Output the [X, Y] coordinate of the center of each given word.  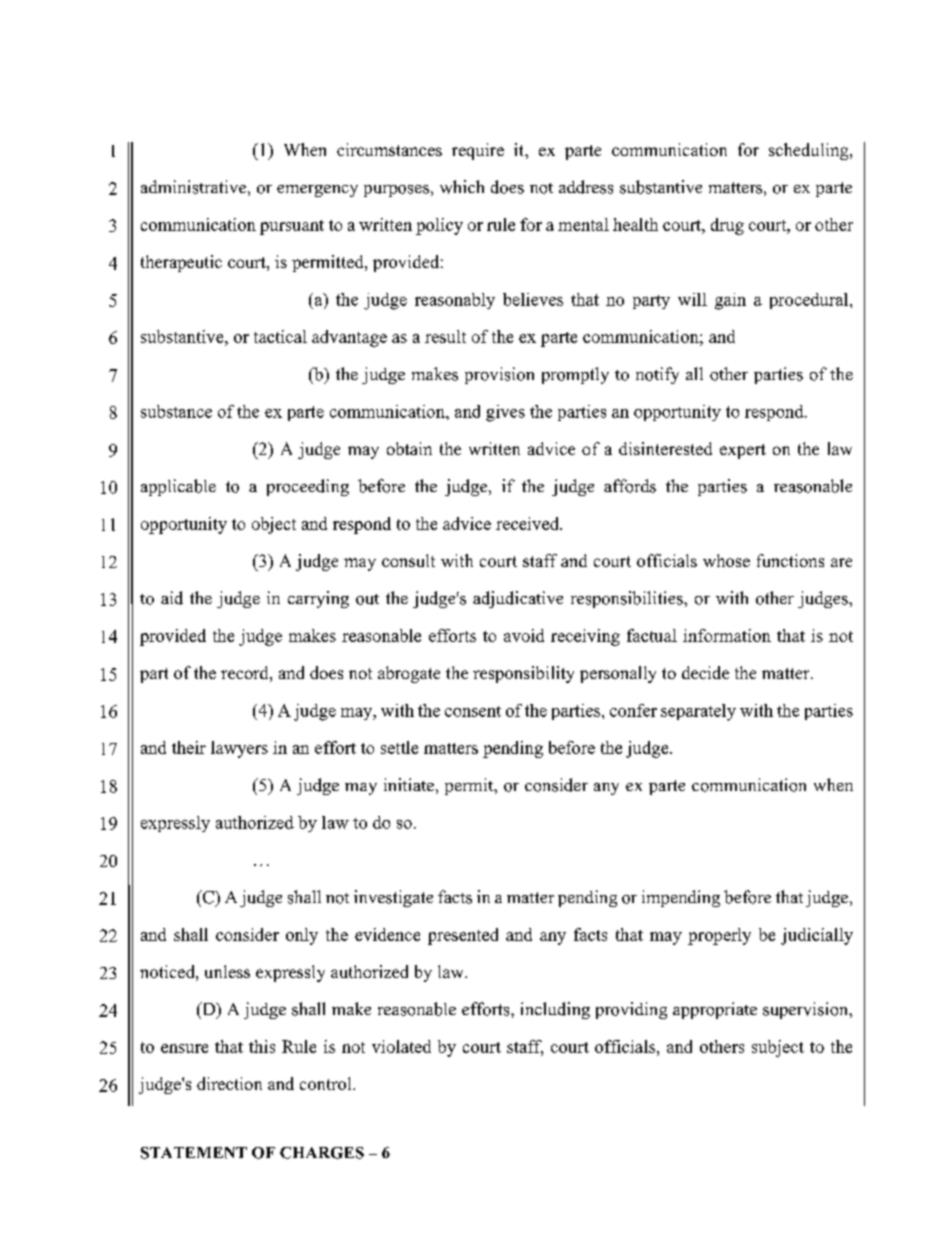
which [462, 187]
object [274, 525]
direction [229, 1083]
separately [698, 712]
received [529, 523]
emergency [317, 191]
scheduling [810, 151]
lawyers [239, 749]
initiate [409, 784]
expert [743, 451]
